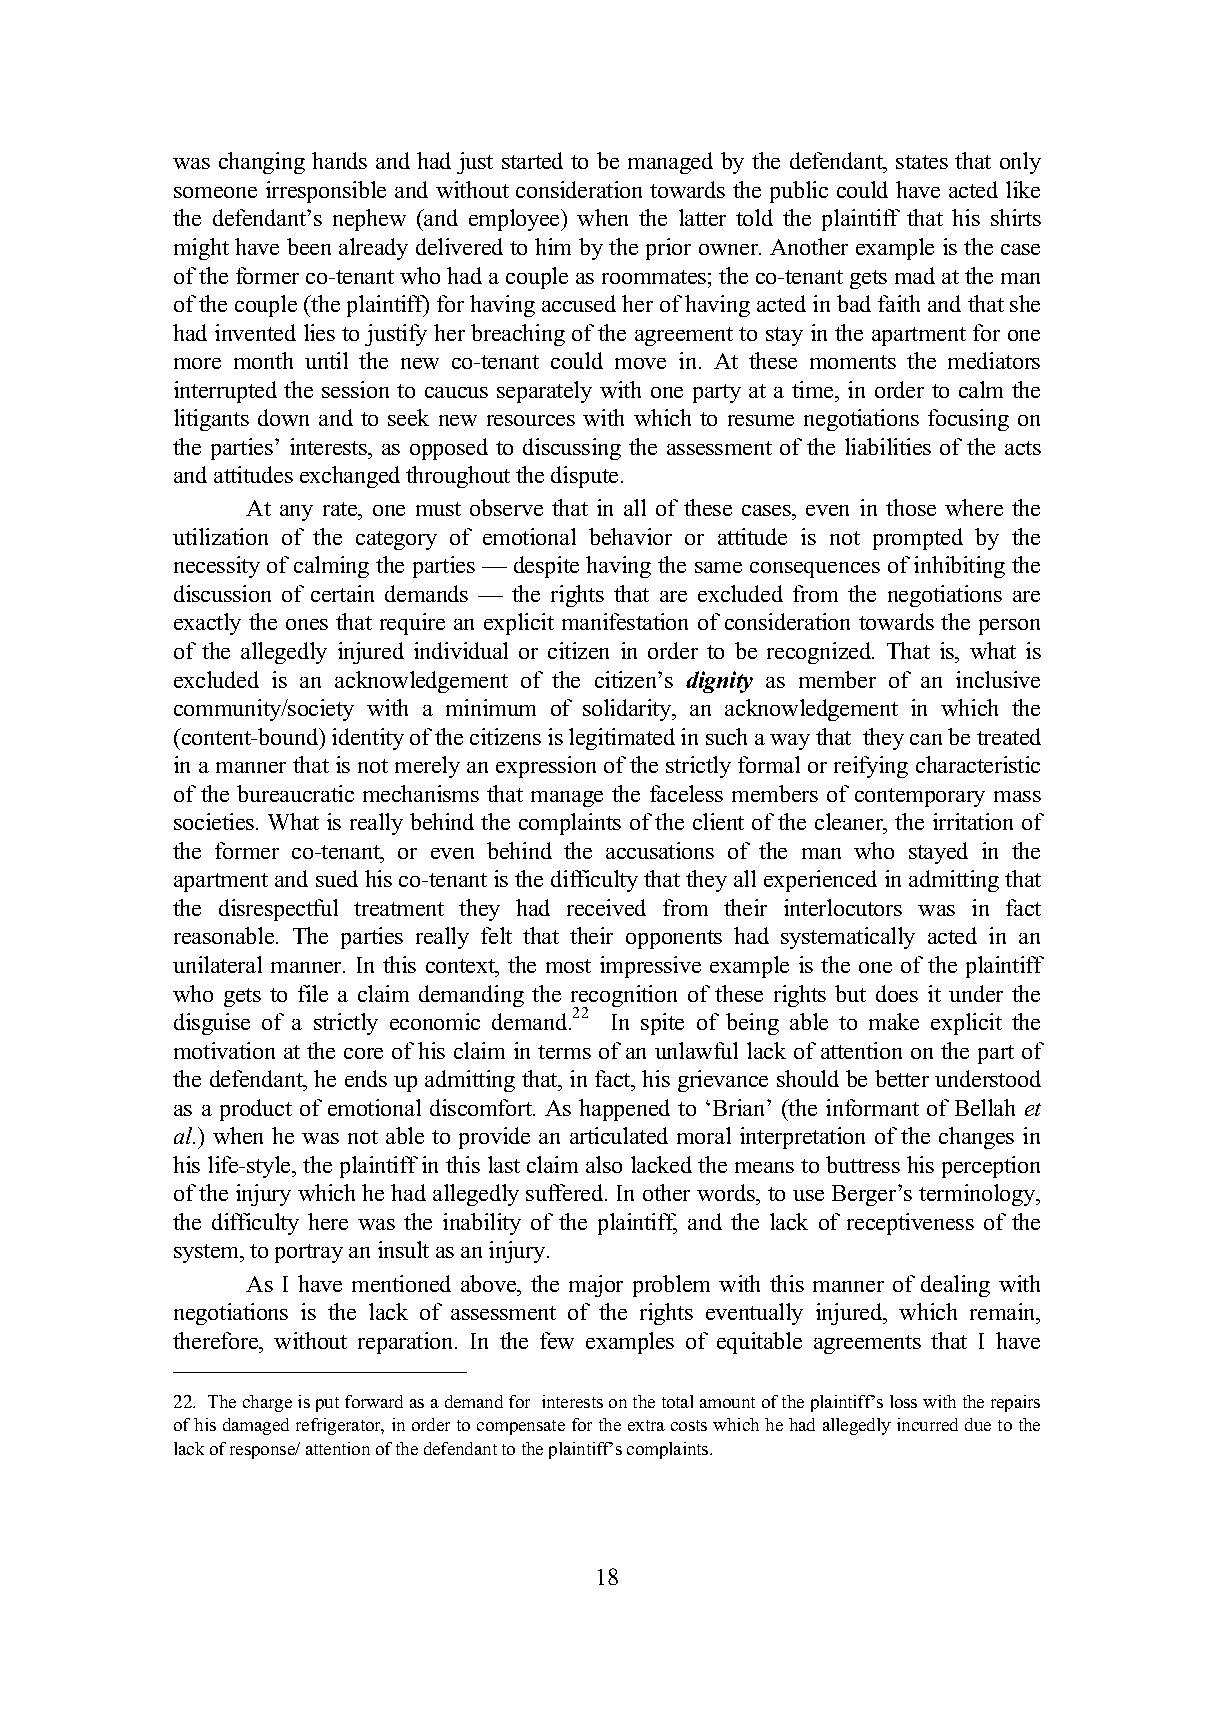  Describe the element at coordinates (295, 793) in the screenshot. I see `bureaucratic` at that location.
